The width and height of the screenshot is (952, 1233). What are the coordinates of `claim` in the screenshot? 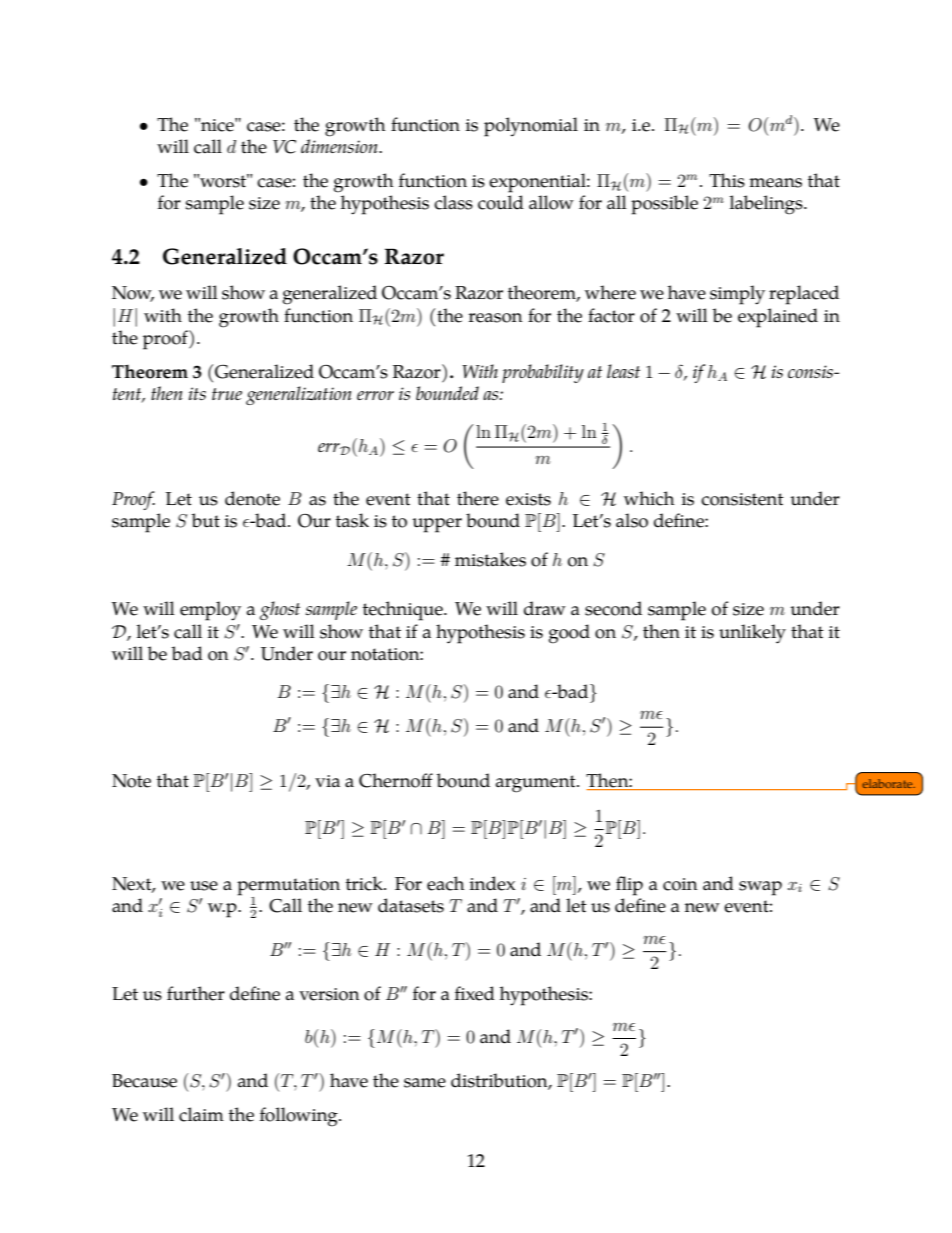 It's located at (201, 1114).
